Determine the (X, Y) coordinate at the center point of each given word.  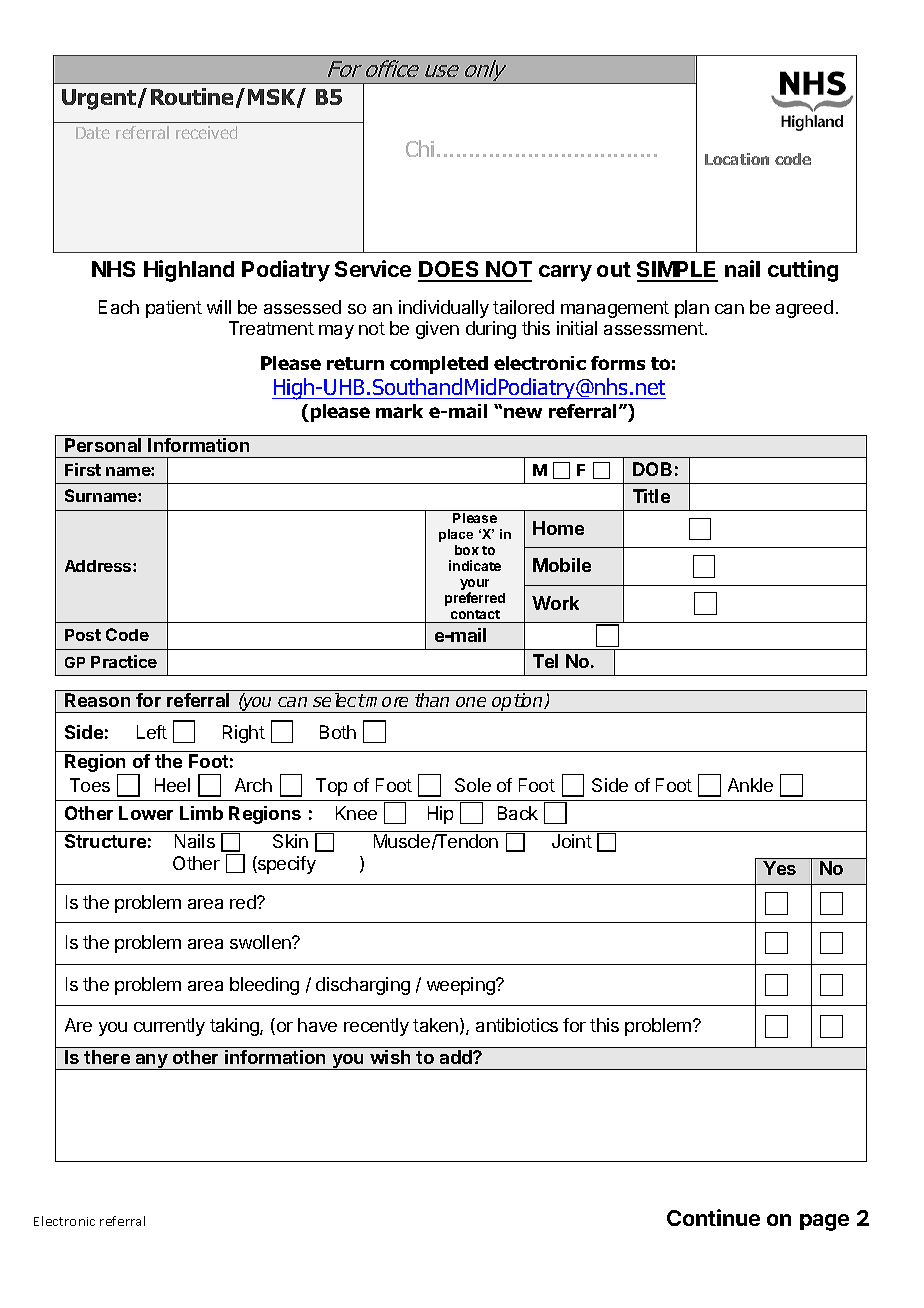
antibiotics (517, 1025)
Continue (713, 1217)
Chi (420, 148)
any (152, 1062)
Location (737, 159)
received (206, 132)
